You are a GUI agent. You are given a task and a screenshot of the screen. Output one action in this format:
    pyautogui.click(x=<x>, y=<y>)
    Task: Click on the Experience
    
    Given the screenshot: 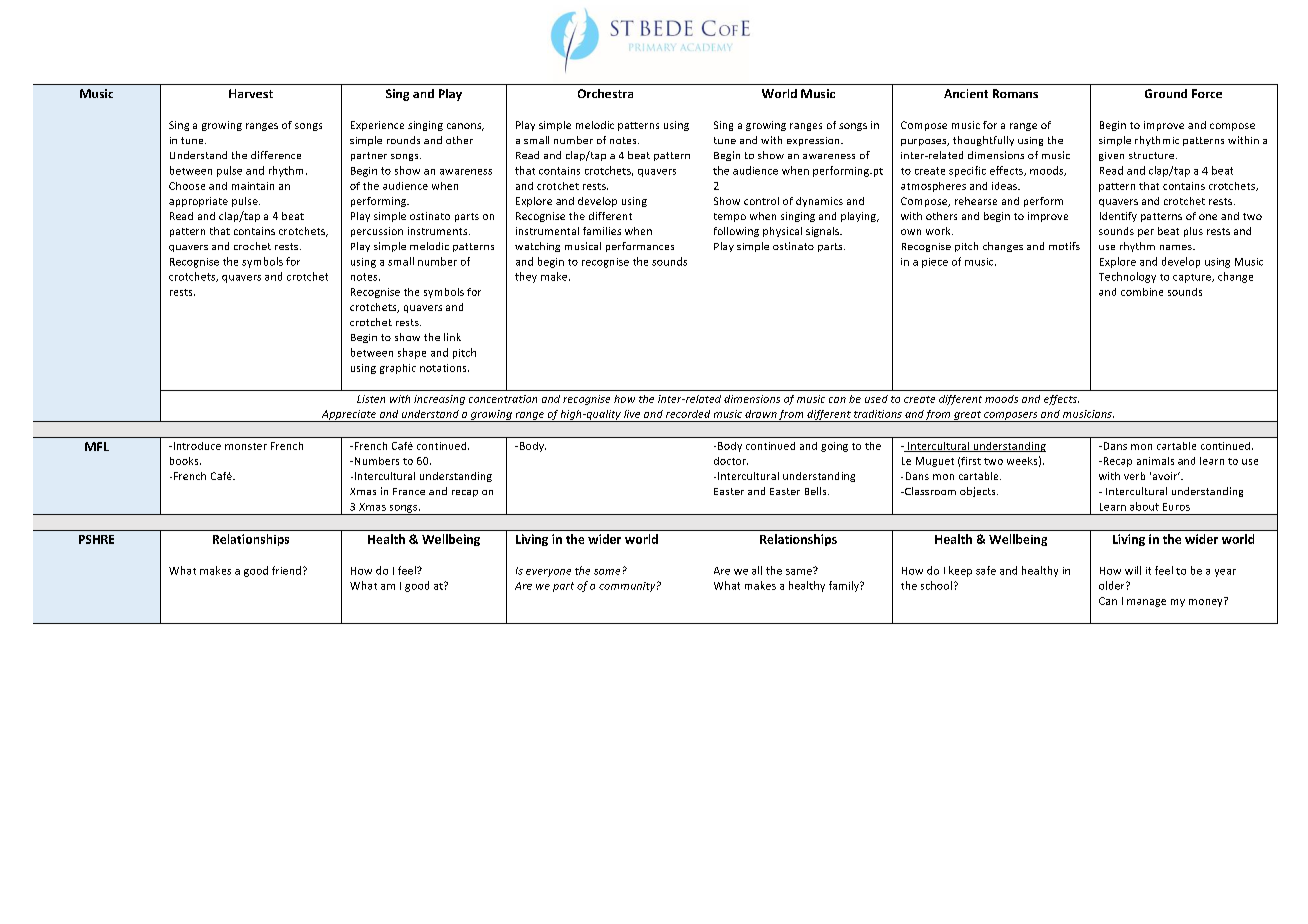 What is the action you would take?
    pyautogui.click(x=377, y=126)
